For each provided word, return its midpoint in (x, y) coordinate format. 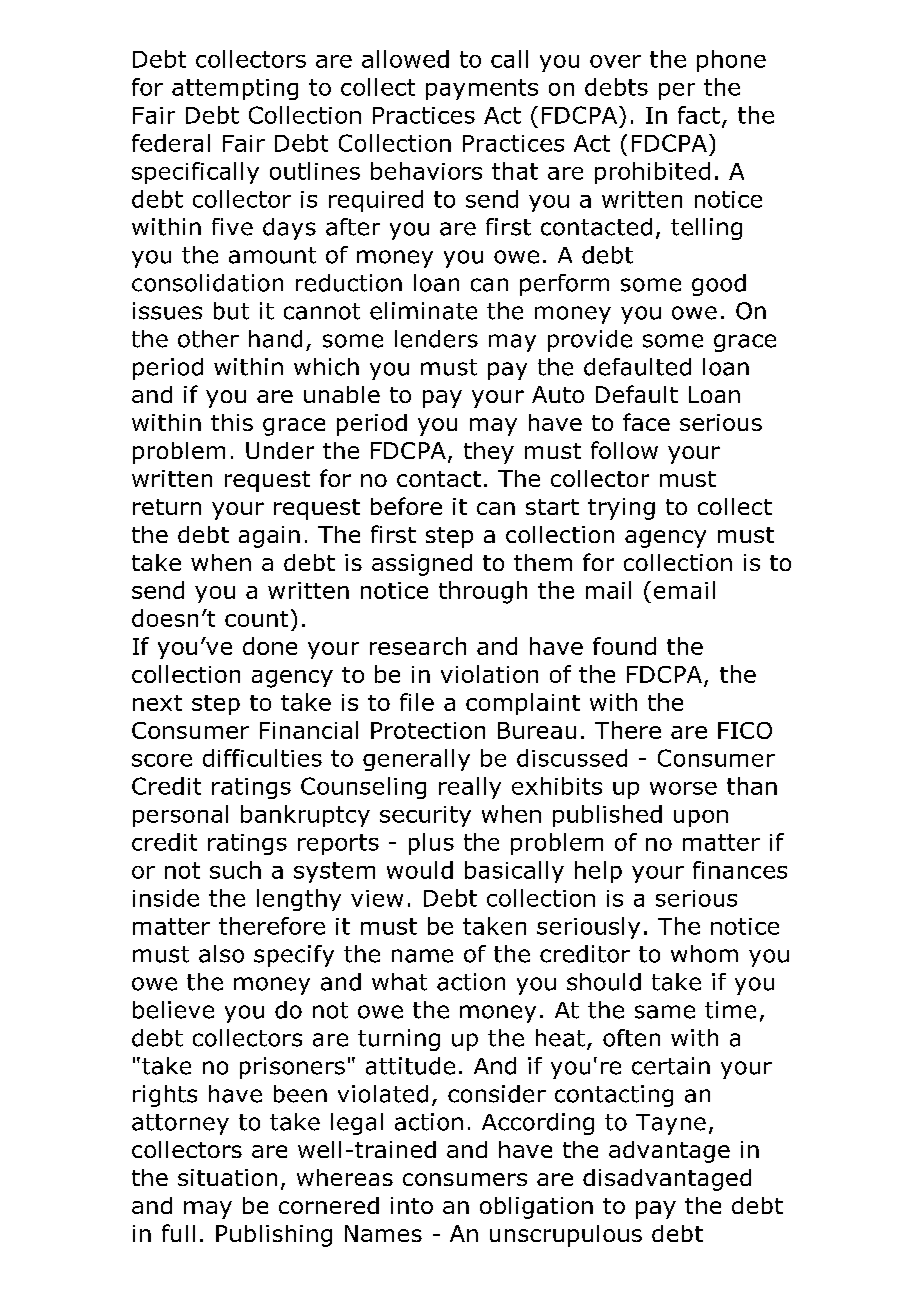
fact (699, 115)
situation (227, 1177)
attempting (235, 89)
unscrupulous (566, 1236)
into (412, 1205)
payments (482, 89)
